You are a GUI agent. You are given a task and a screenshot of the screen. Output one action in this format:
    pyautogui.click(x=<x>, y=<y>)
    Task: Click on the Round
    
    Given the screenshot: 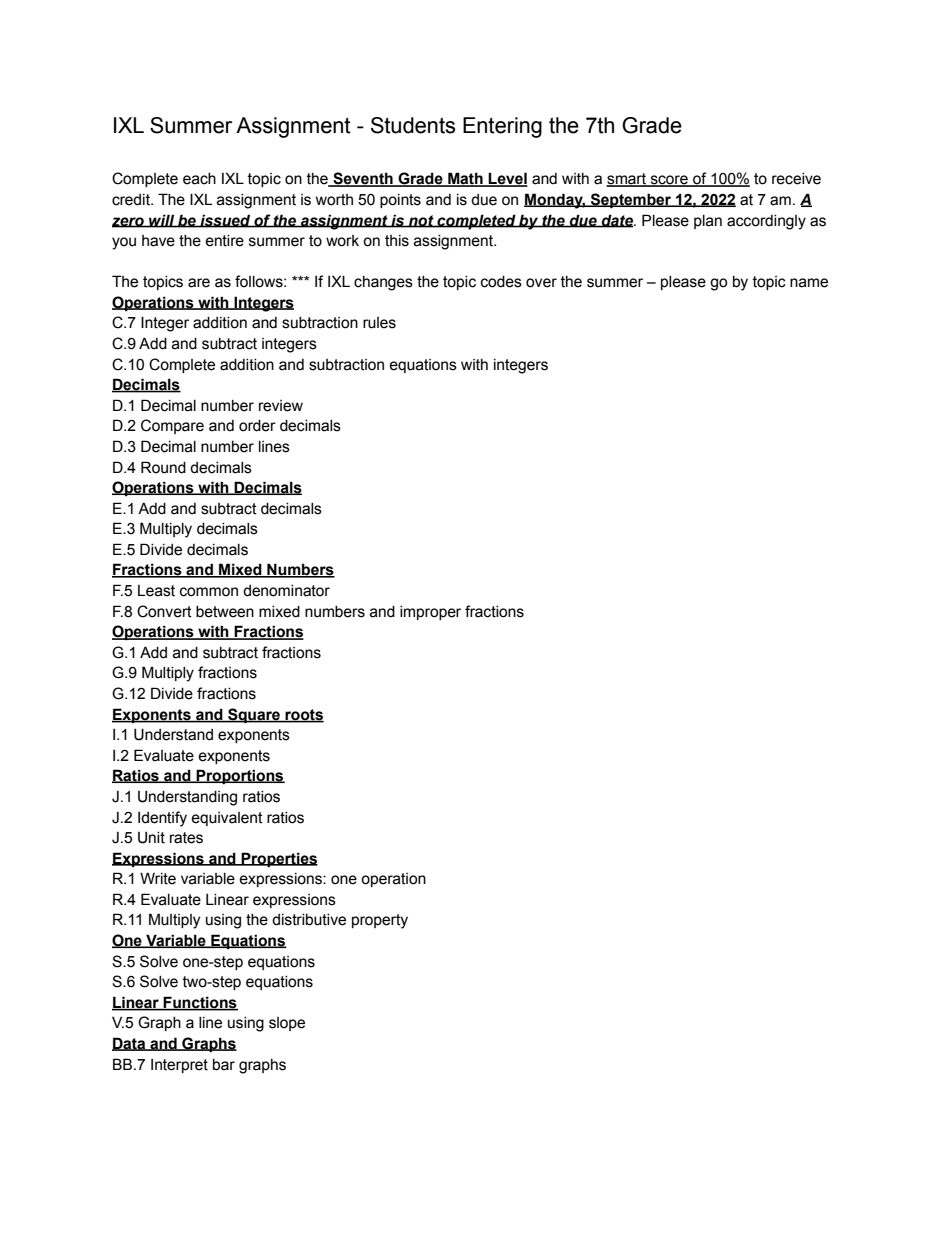 What is the action you would take?
    pyautogui.click(x=163, y=467)
